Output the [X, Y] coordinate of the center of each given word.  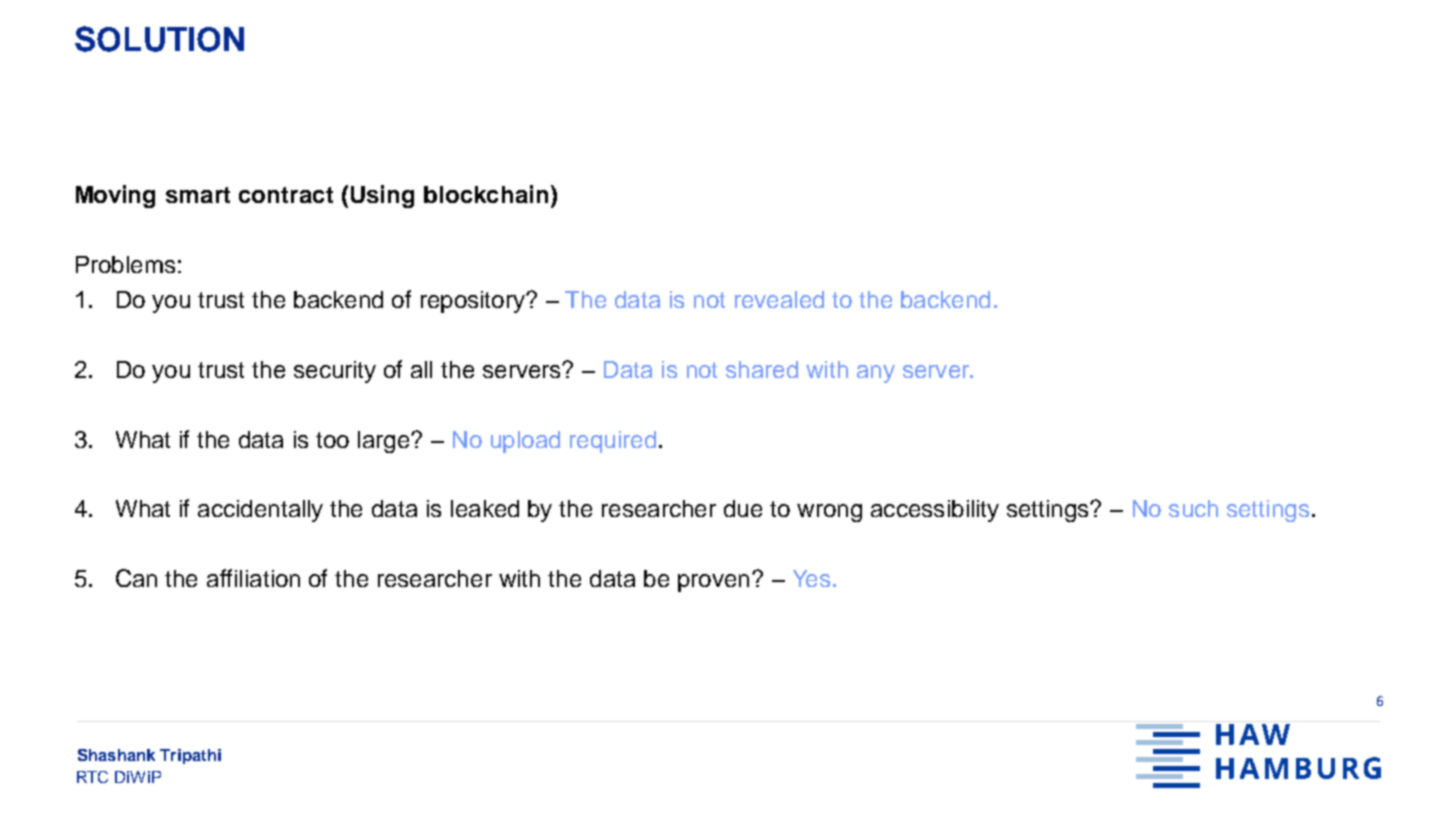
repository [474, 302]
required [613, 442]
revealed [779, 299]
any [876, 374]
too [332, 440]
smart [198, 195]
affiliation [253, 578]
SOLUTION [159, 39]
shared [762, 369]
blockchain [486, 194]
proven [713, 583]
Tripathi [190, 756]
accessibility [935, 511]
